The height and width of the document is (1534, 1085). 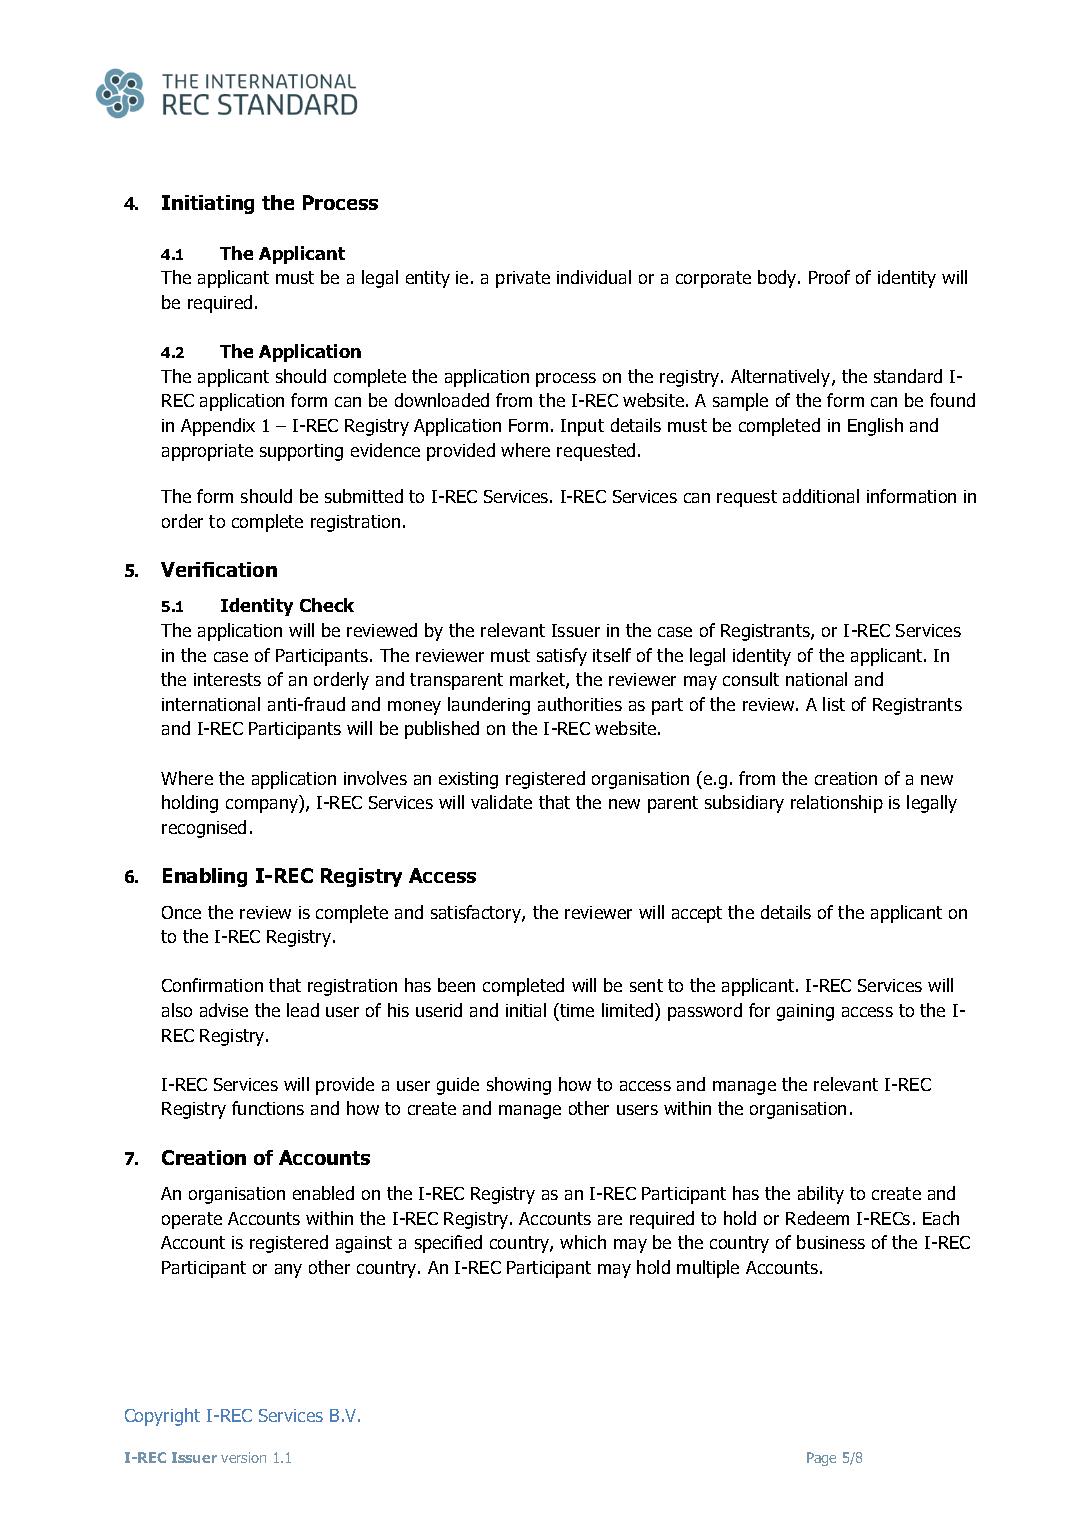 I want to click on validate, so click(x=501, y=802).
